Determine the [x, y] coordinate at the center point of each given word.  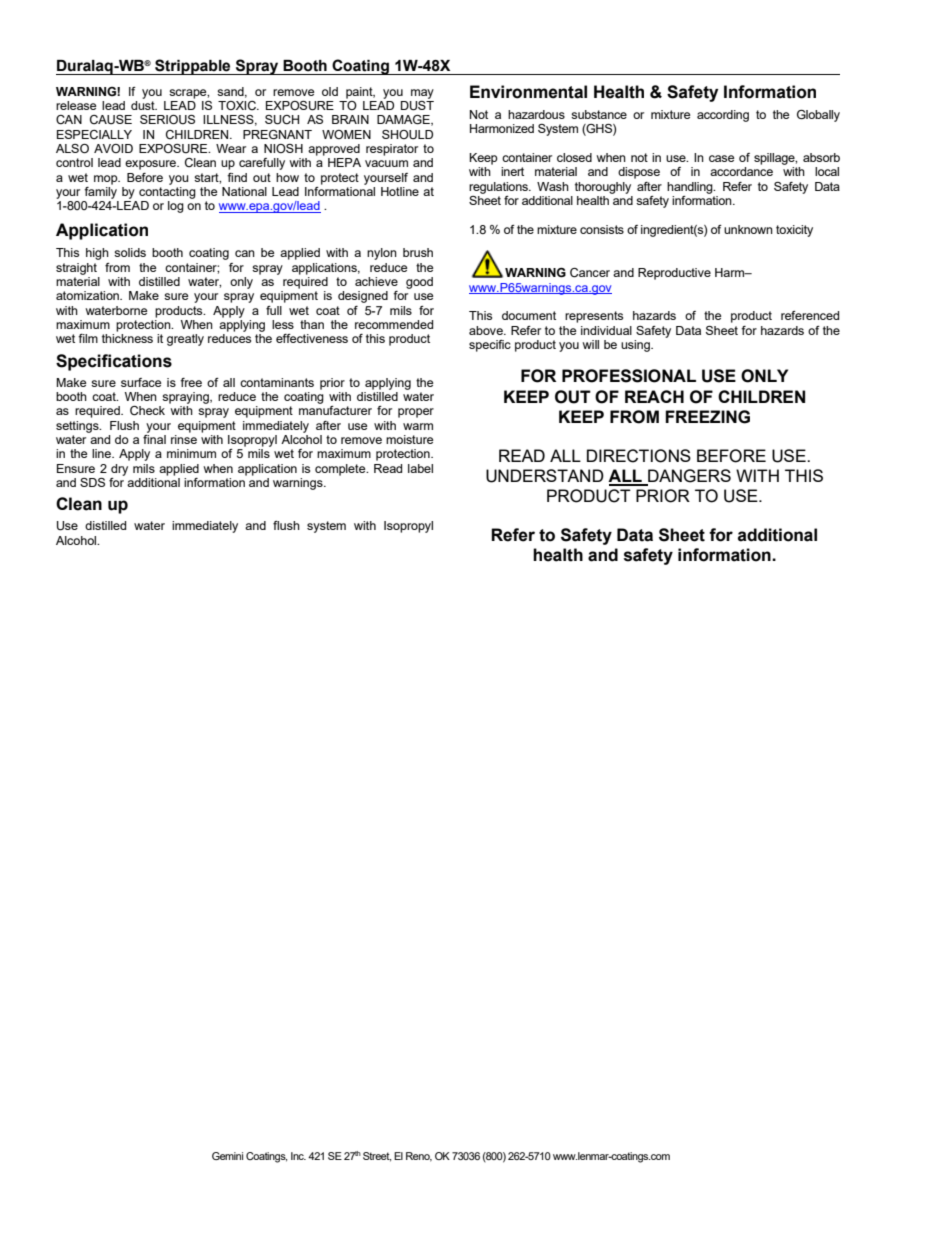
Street [377, 1157]
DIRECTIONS [639, 456]
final [154, 438]
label [420, 468]
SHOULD [407, 135]
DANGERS [688, 477]
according [723, 116]
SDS [92, 482]
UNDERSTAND [545, 476]
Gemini [227, 1156]
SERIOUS [167, 120]
